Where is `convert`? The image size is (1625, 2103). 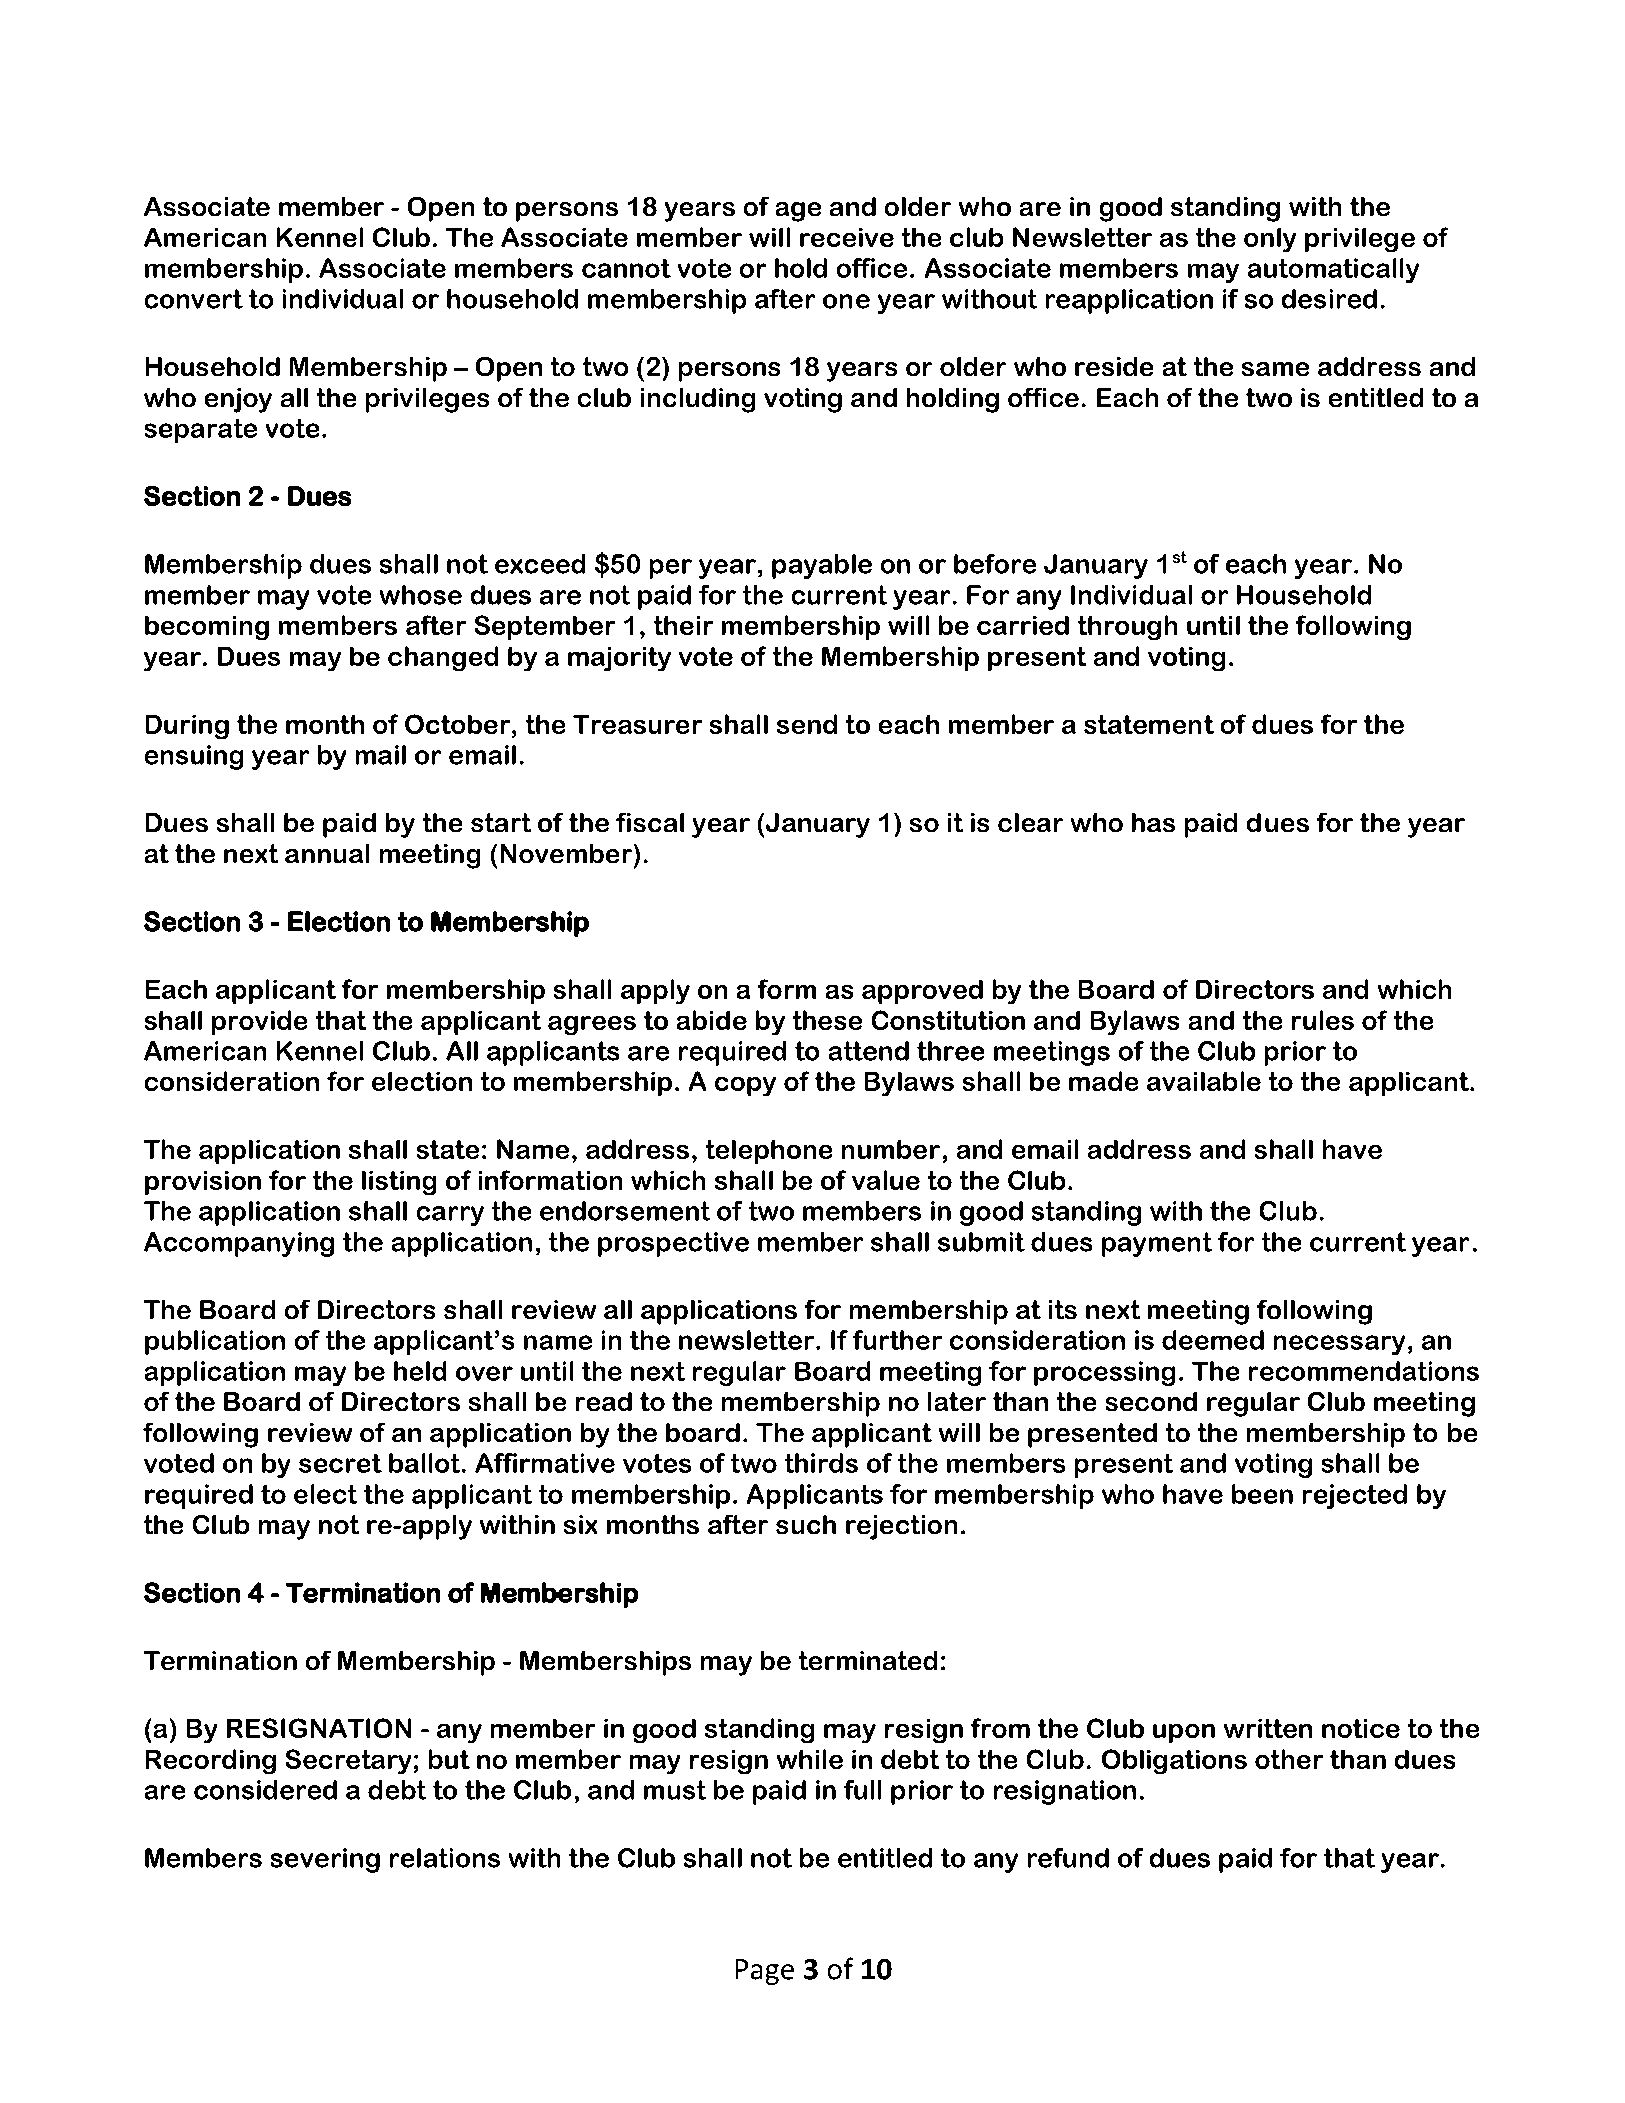 convert is located at coordinates (194, 299).
